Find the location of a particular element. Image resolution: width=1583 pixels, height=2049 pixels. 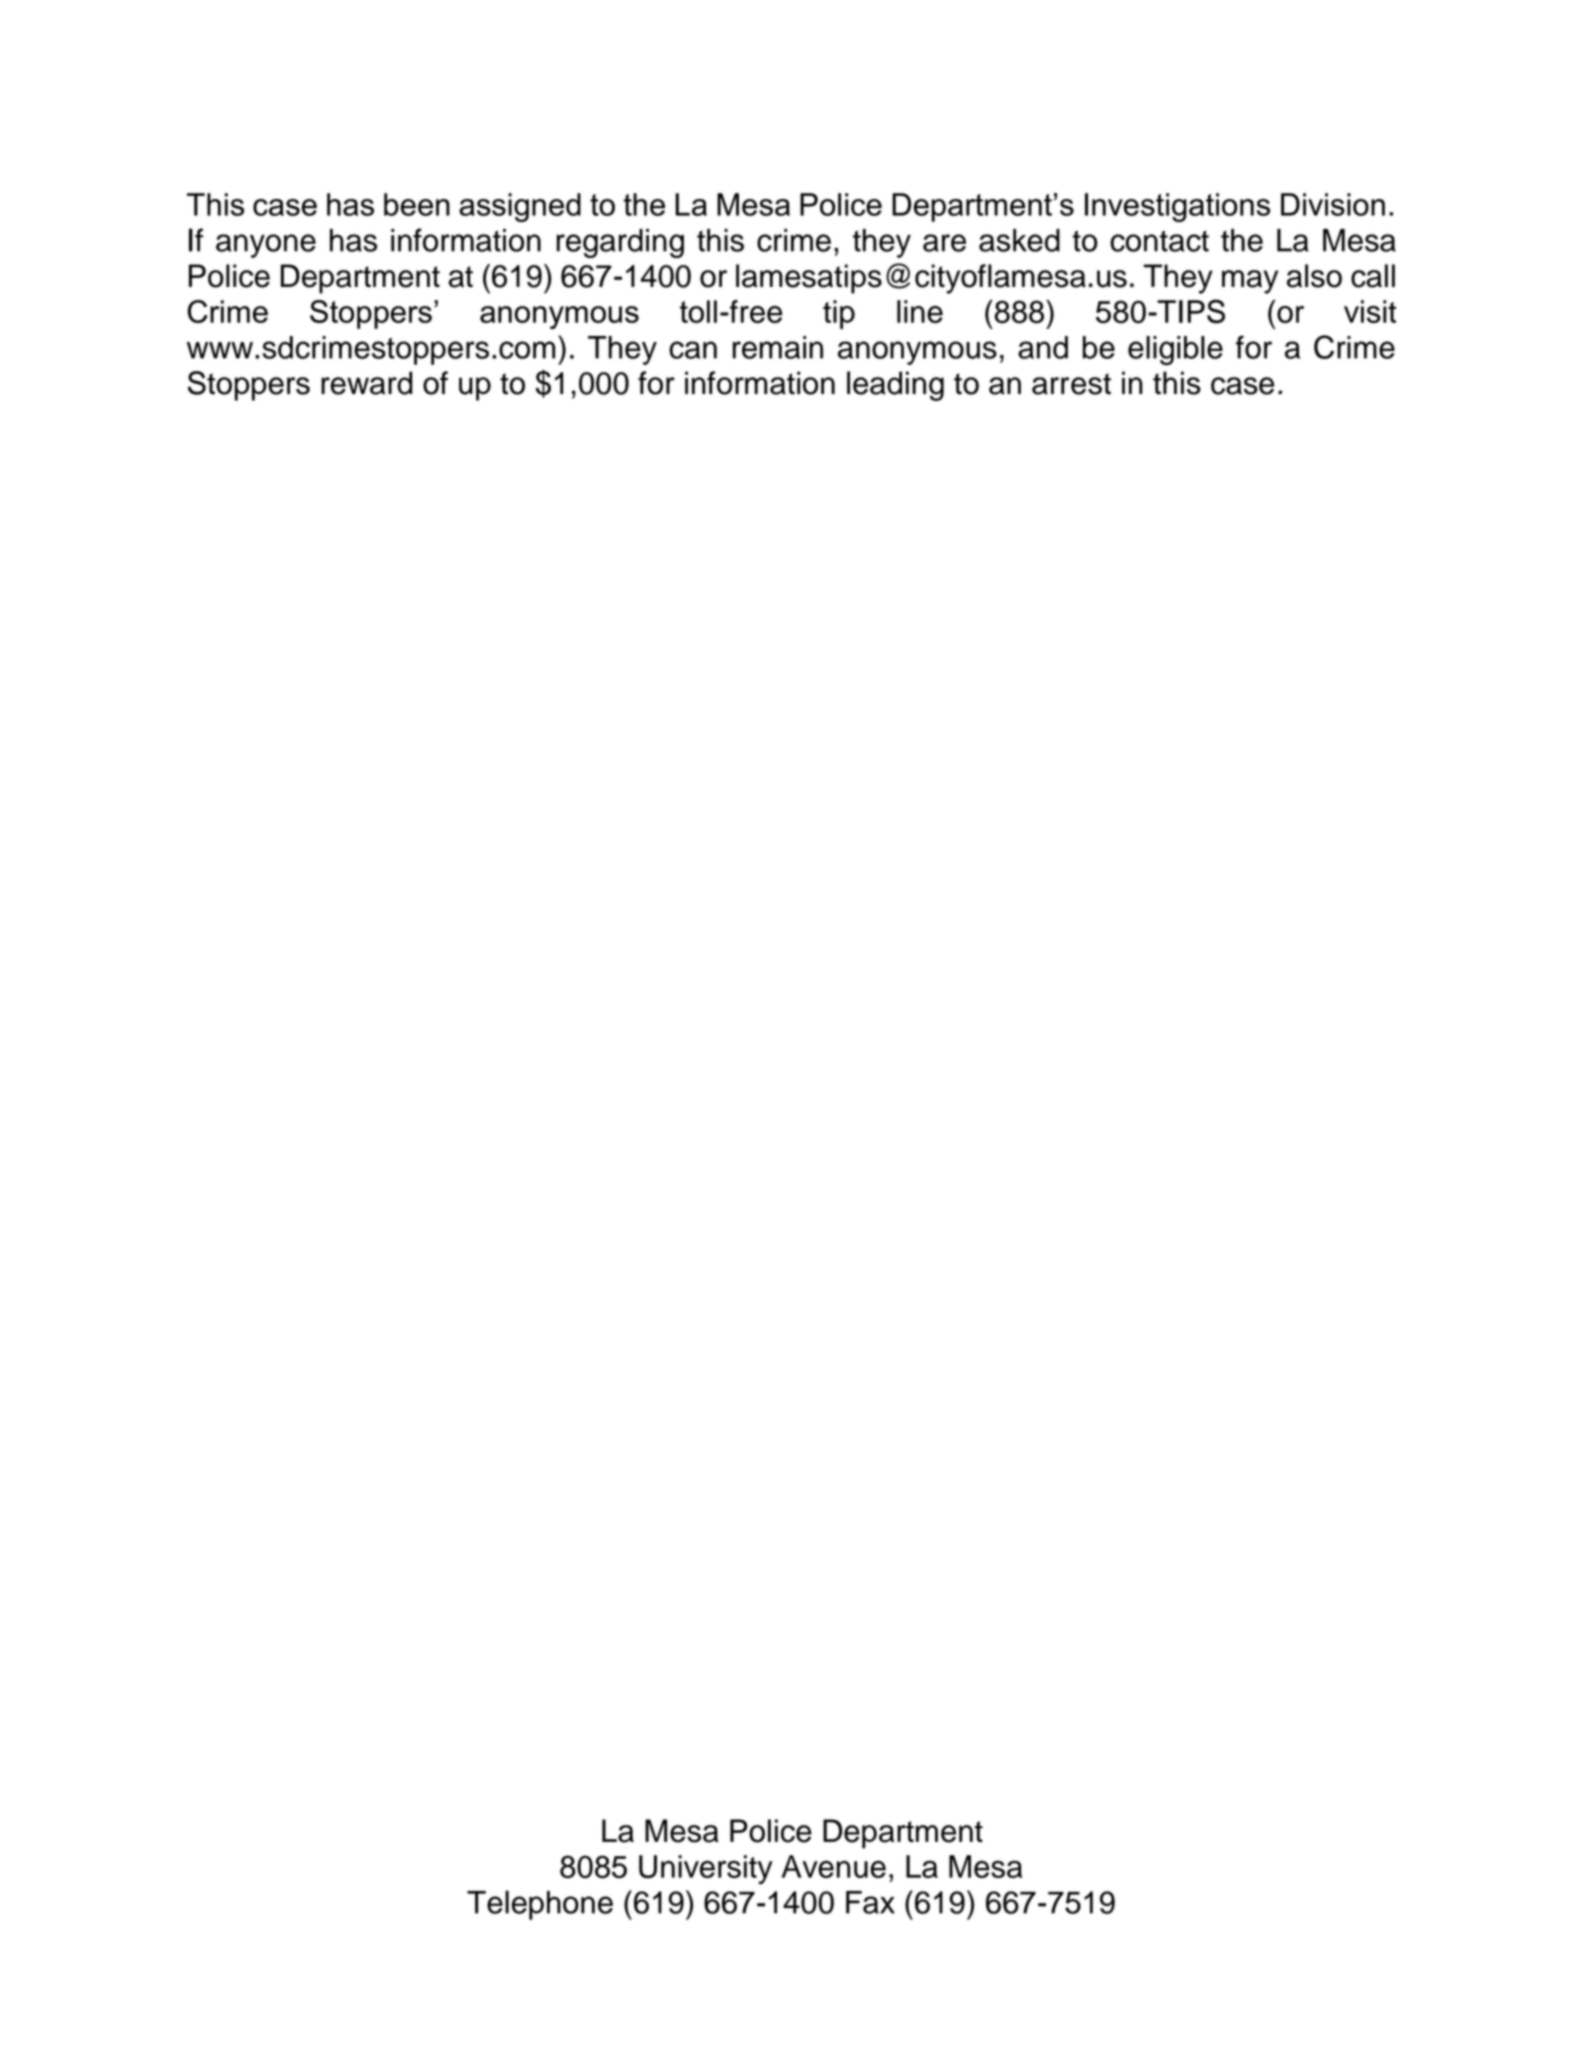

arrest is located at coordinates (1071, 384).
